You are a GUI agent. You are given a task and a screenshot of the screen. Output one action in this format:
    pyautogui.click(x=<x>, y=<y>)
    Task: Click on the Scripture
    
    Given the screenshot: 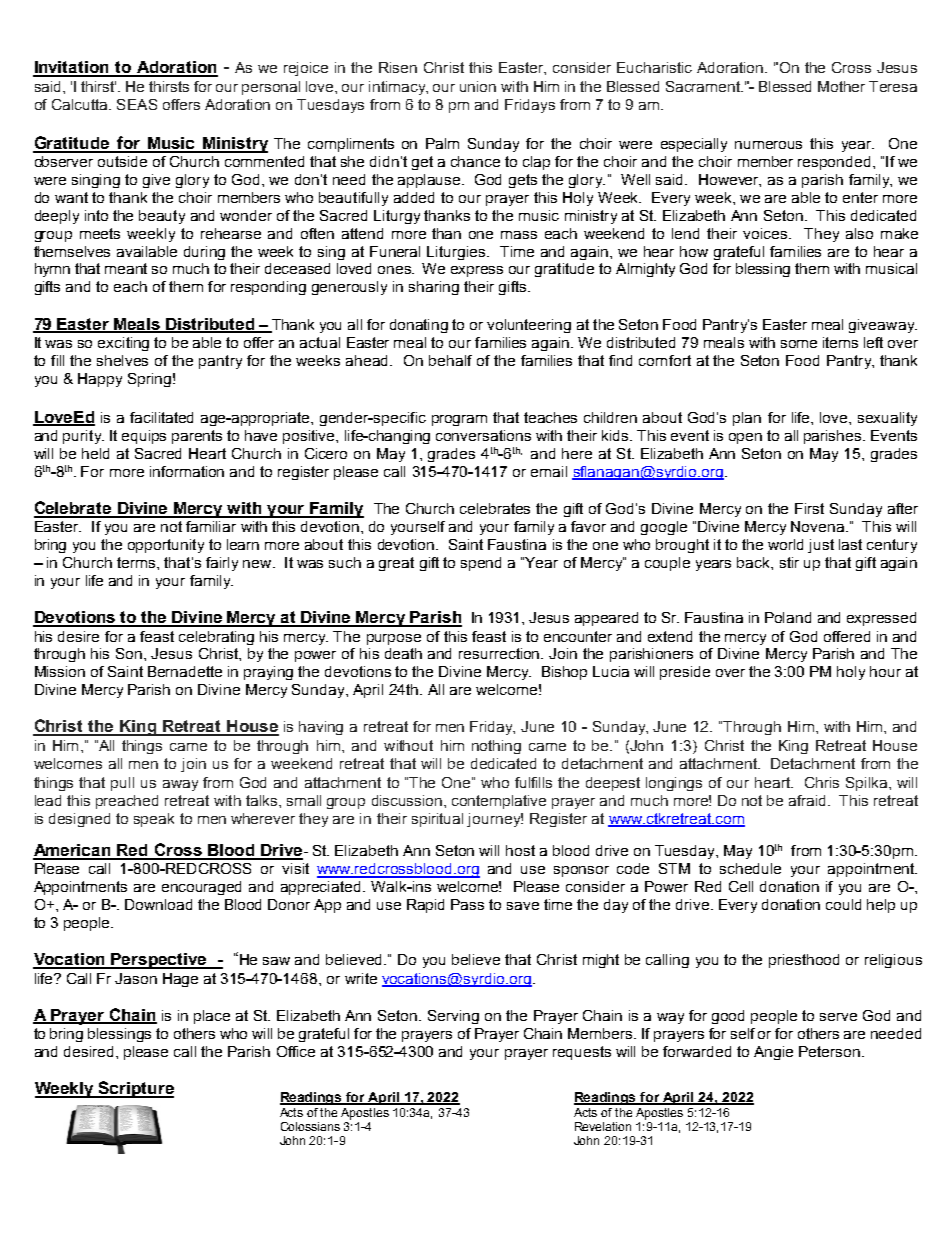 What is the action you would take?
    pyautogui.click(x=135, y=1089)
